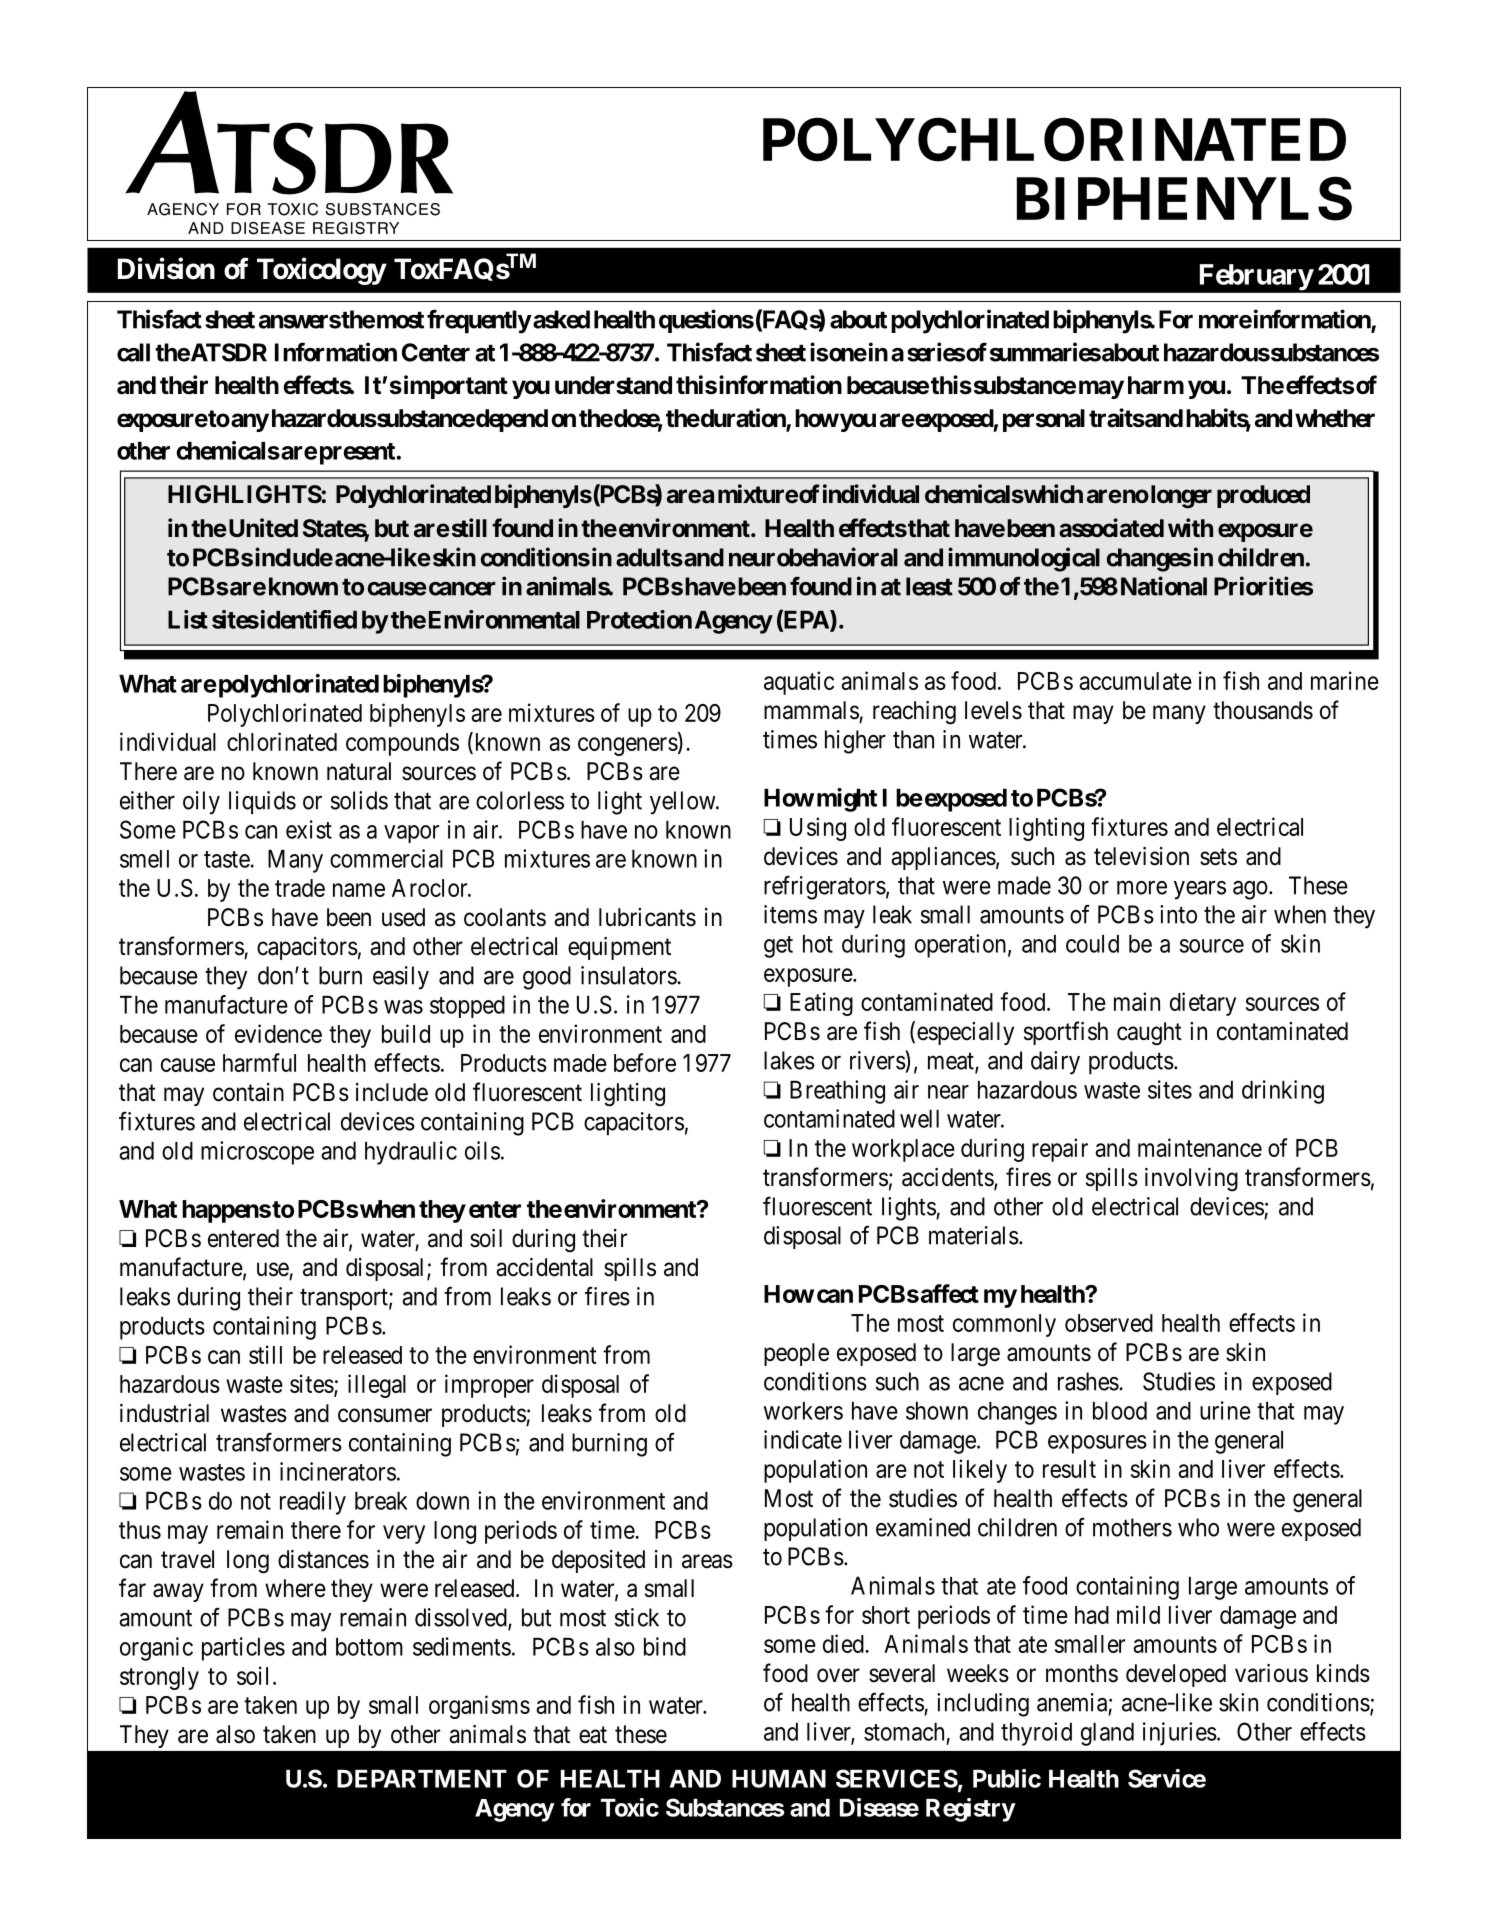 This screenshot has height=1926, width=1488. What do you see at coordinates (799, 683) in the screenshot?
I see `aquatic` at bounding box center [799, 683].
